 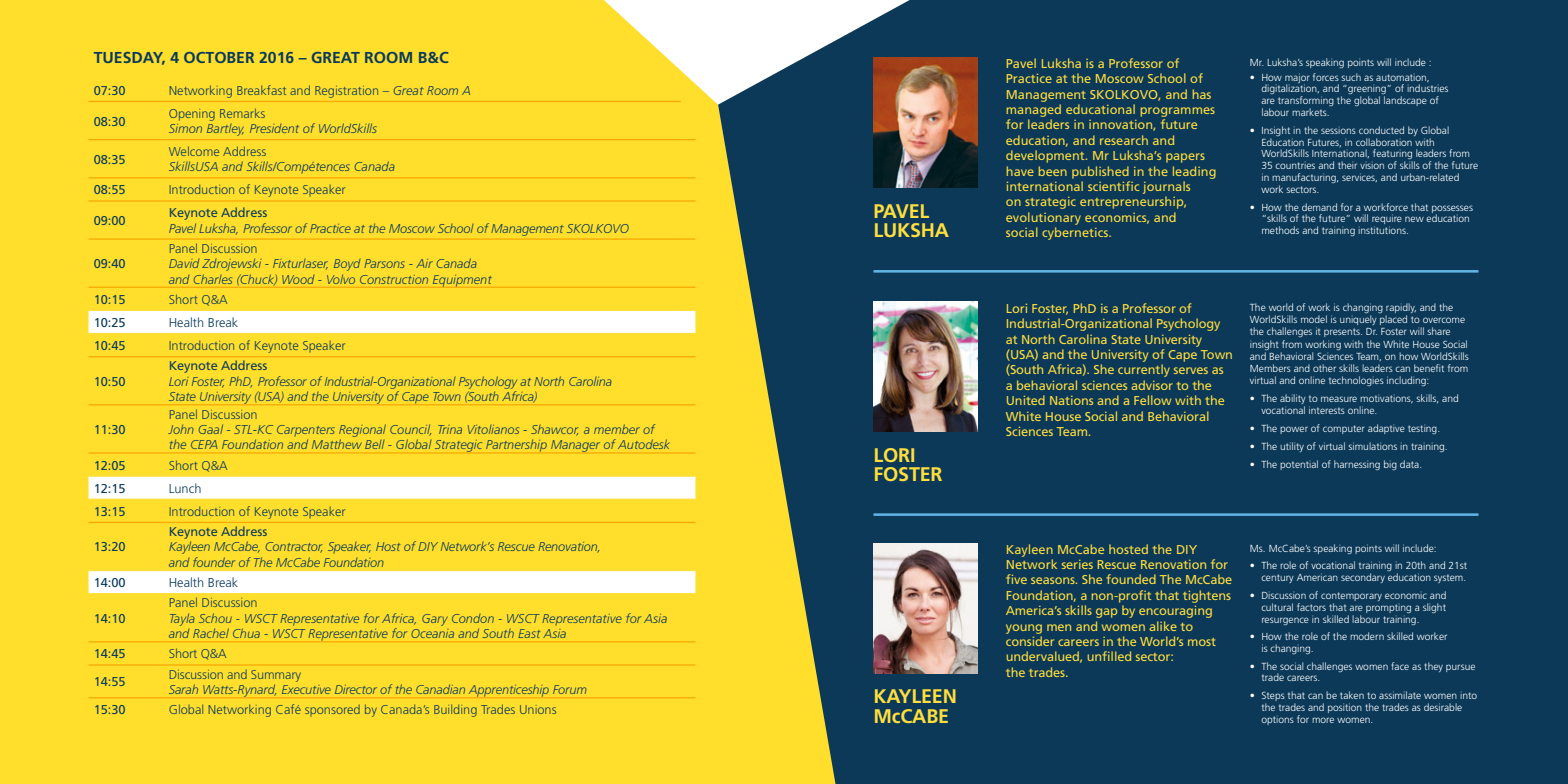 What do you see at coordinates (306, 430) in the screenshot?
I see `Carpenters` at bounding box center [306, 430].
